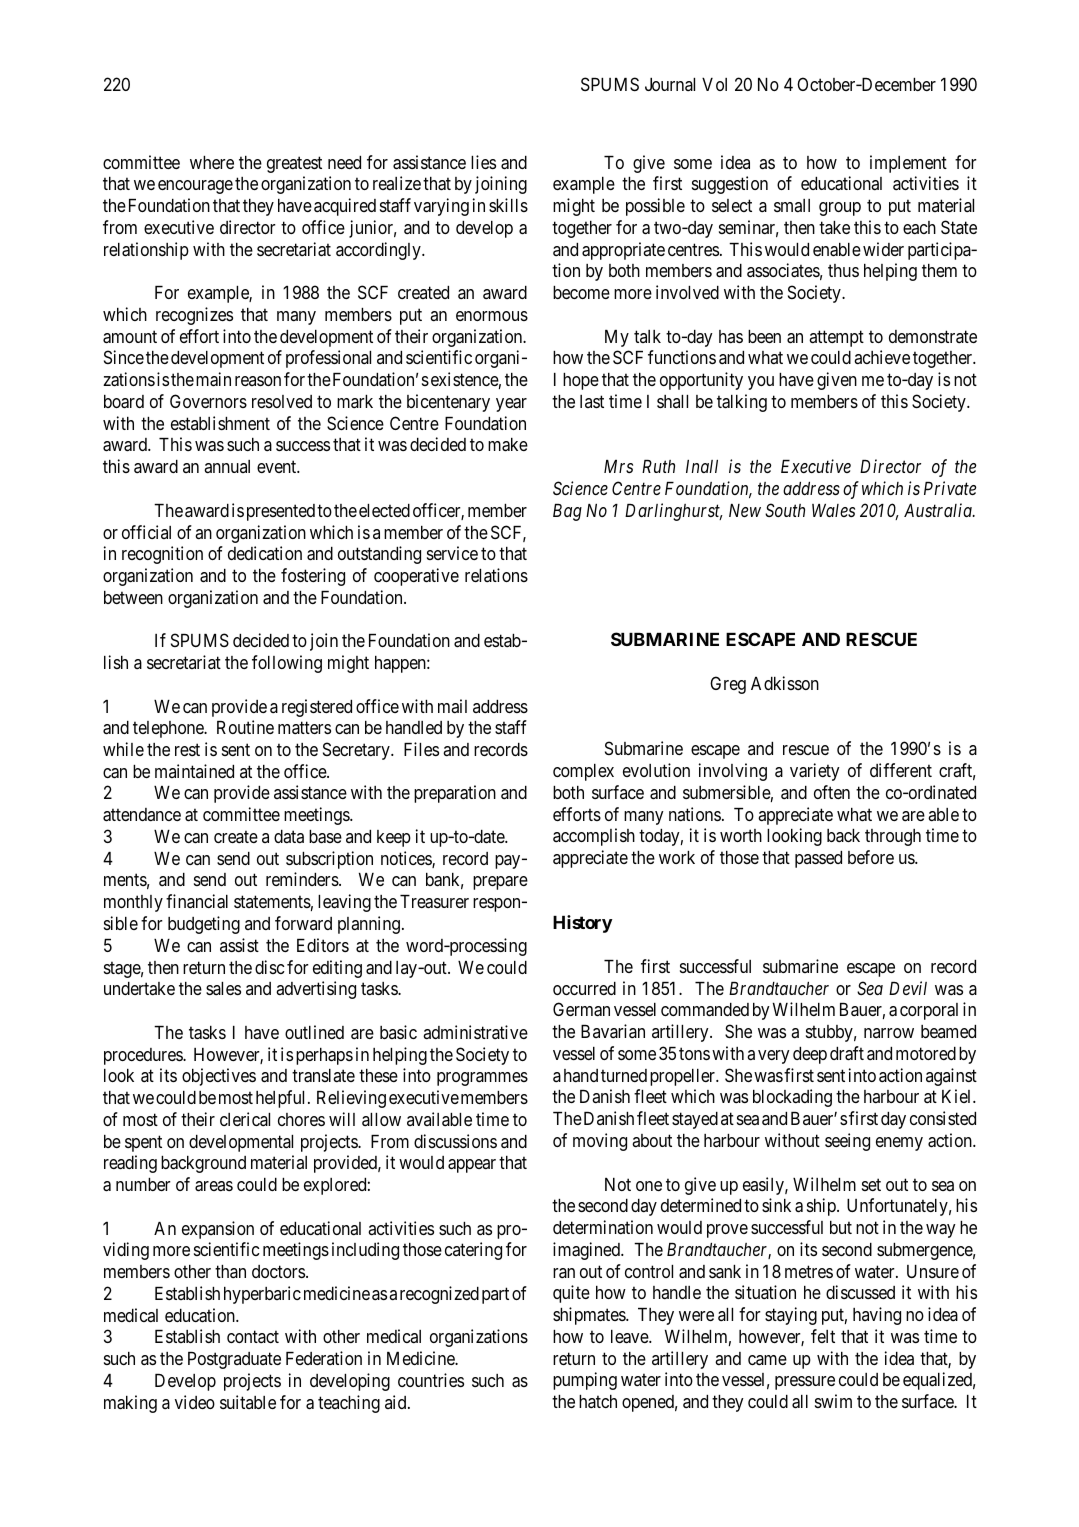 The width and height of the screenshot is (1079, 1527). Describe the element at coordinates (482, 1079) in the screenshot. I see `programmes` at that location.
